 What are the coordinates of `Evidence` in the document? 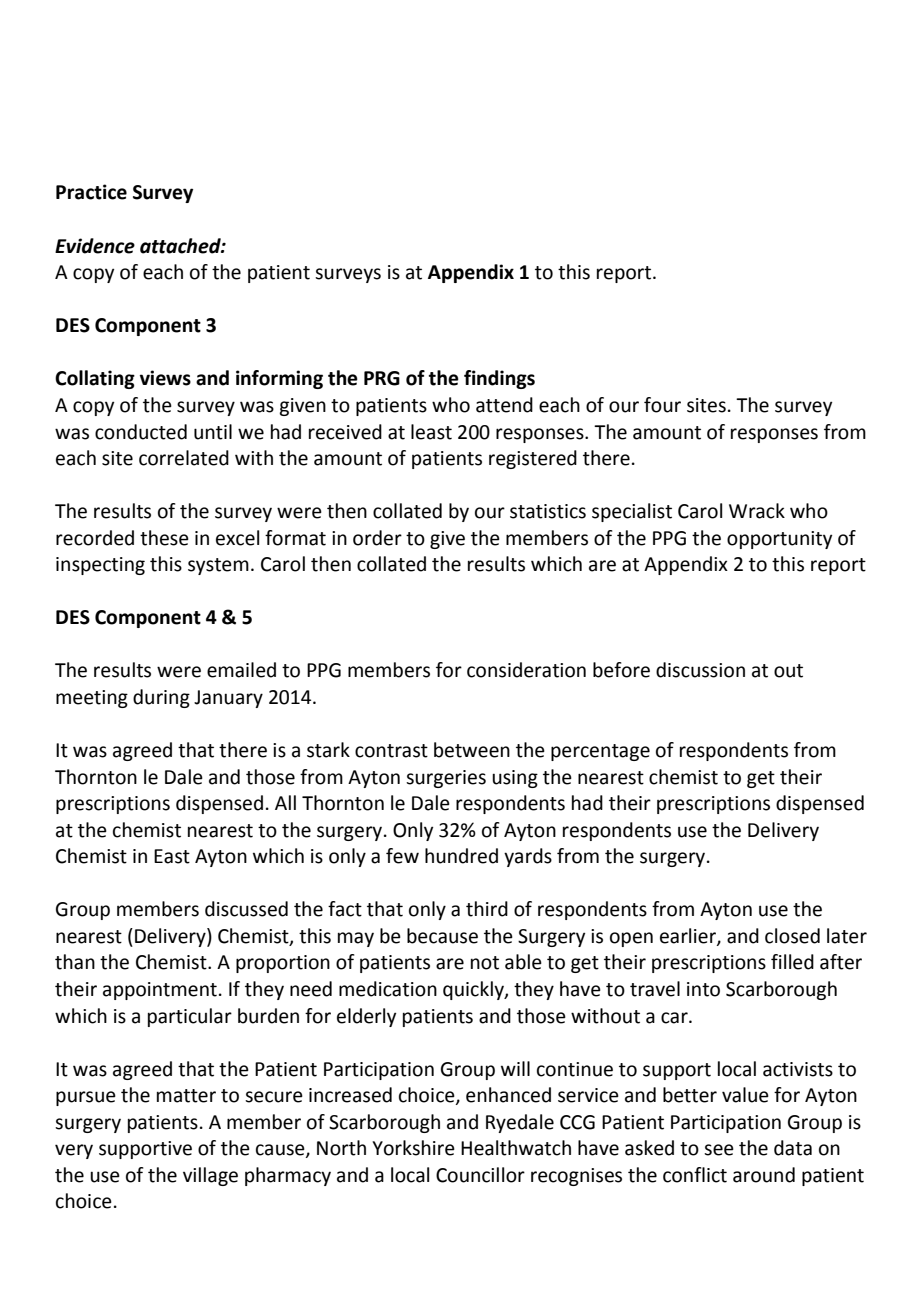 It's located at (95, 246).
